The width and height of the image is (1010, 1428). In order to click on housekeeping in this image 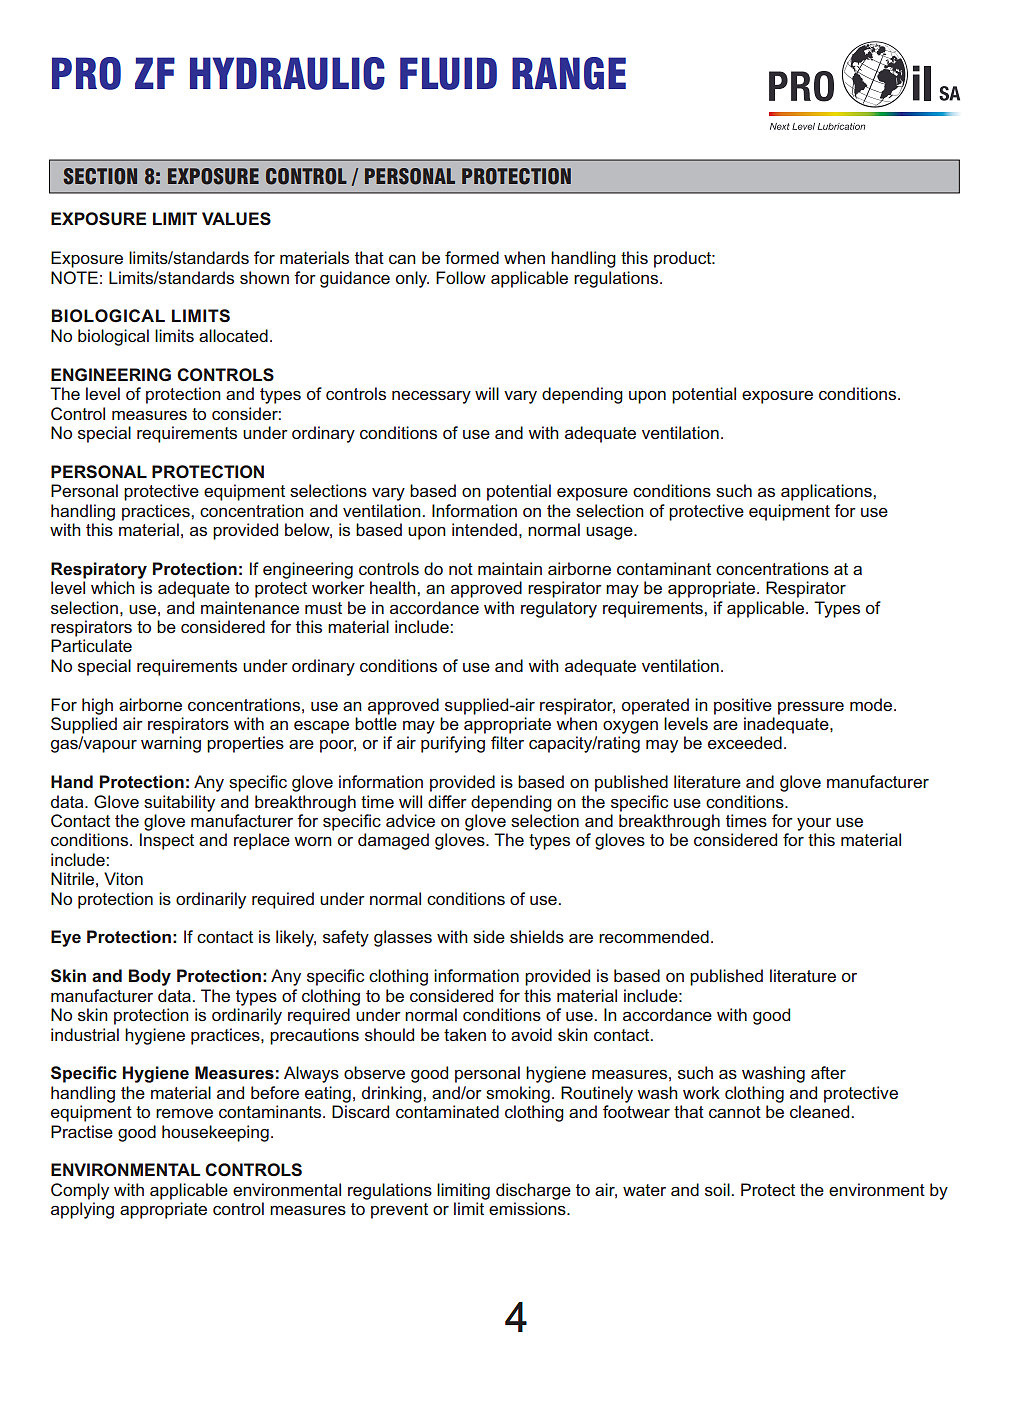, I will do `click(215, 1133)`.
